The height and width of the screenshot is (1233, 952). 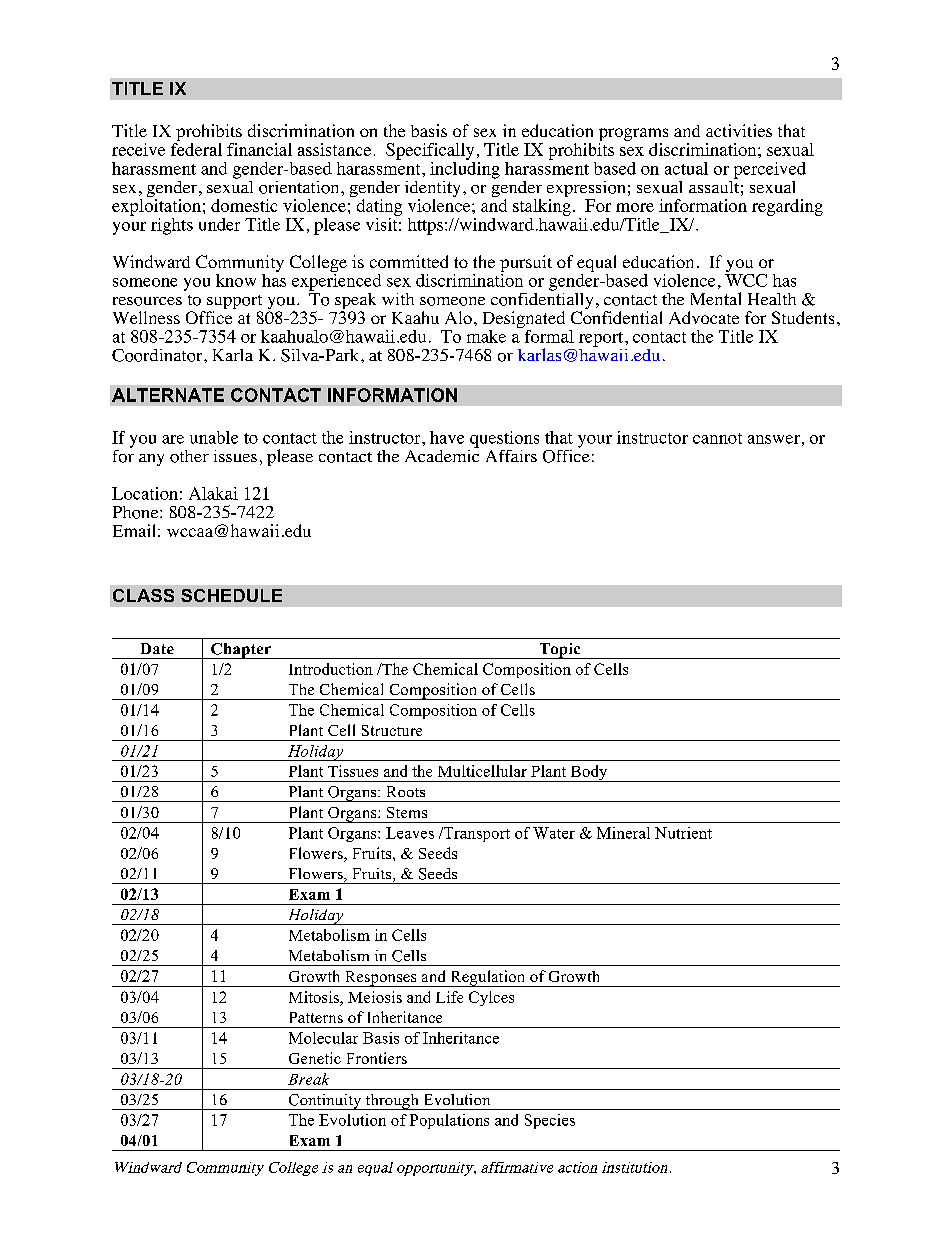 I want to click on Populations, so click(x=449, y=1121).
